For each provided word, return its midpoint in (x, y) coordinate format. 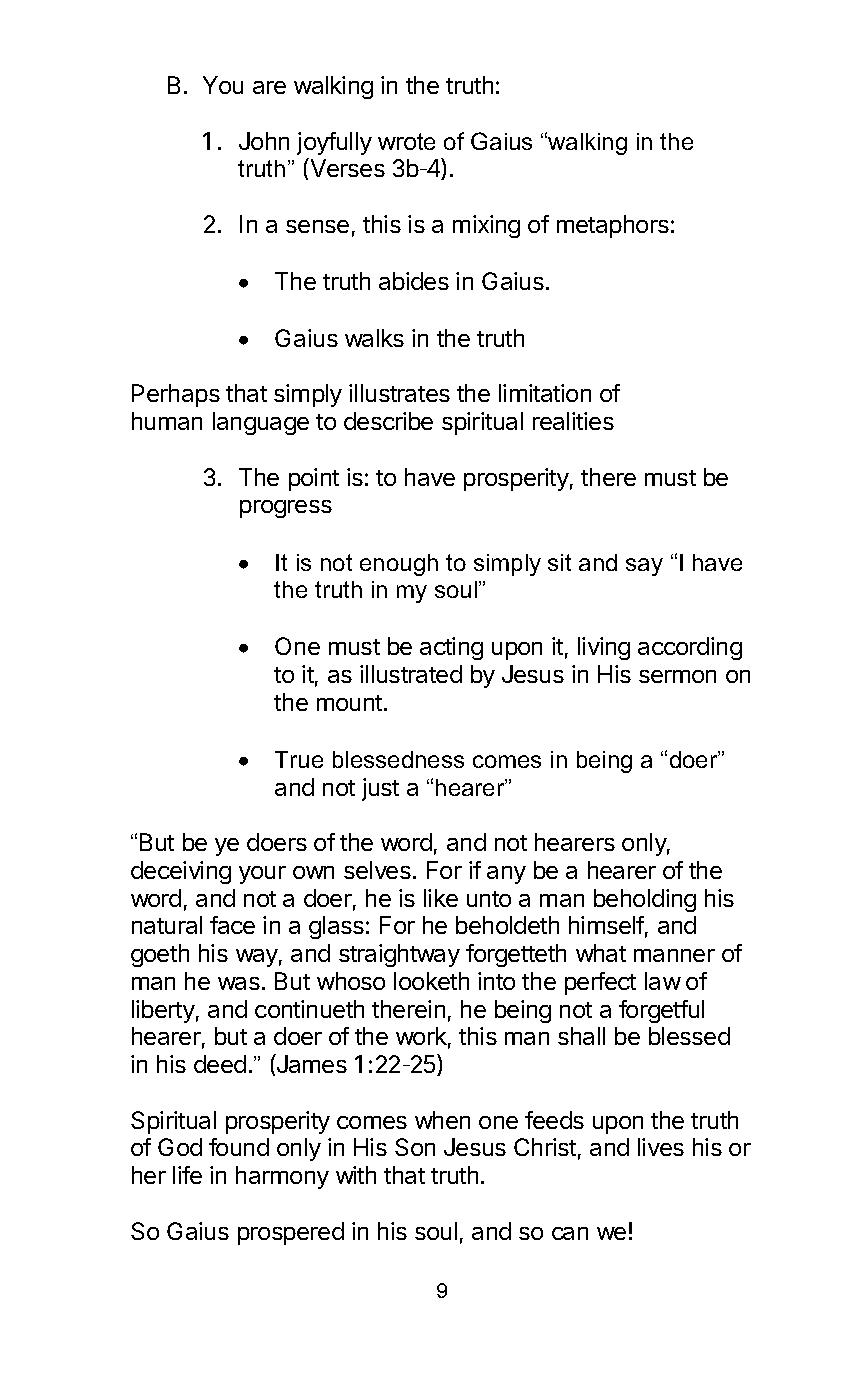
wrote (406, 141)
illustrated (411, 674)
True (299, 759)
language (261, 423)
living (604, 648)
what (601, 953)
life (187, 1175)
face (232, 925)
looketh (431, 981)
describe (388, 421)
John (264, 141)
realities (573, 421)
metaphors (613, 226)
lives (661, 1147)
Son (415, 1147)
